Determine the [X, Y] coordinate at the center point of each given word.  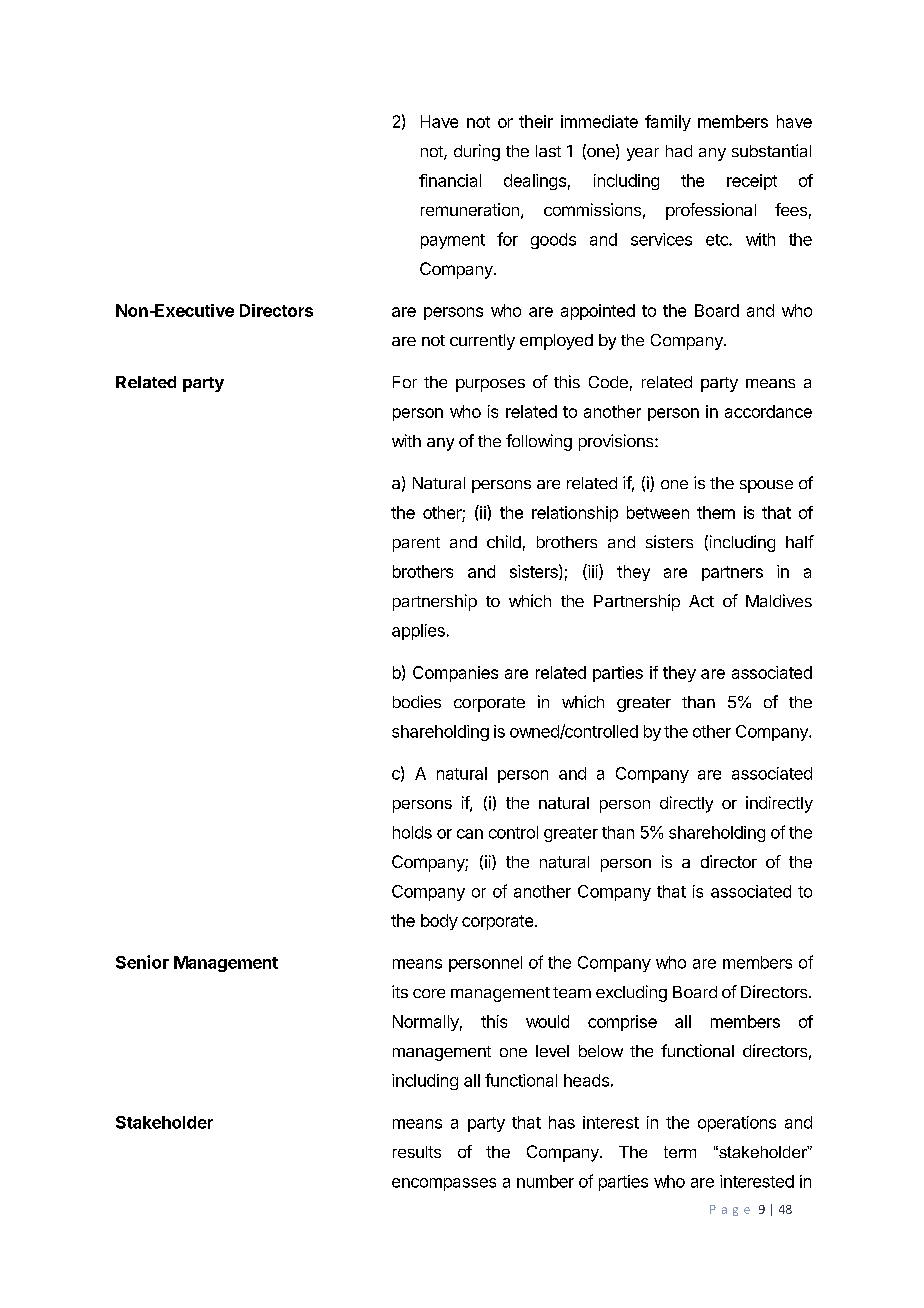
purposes [490, 385]
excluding [631, 993]
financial [450, 180]
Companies [455, 674]
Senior [142, 962]
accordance [768, 411]
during [477, 152]
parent [416, 544]
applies [418, 632]
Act [701, 601]
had [679, 151]
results [417, 1152]
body [439, 922]
